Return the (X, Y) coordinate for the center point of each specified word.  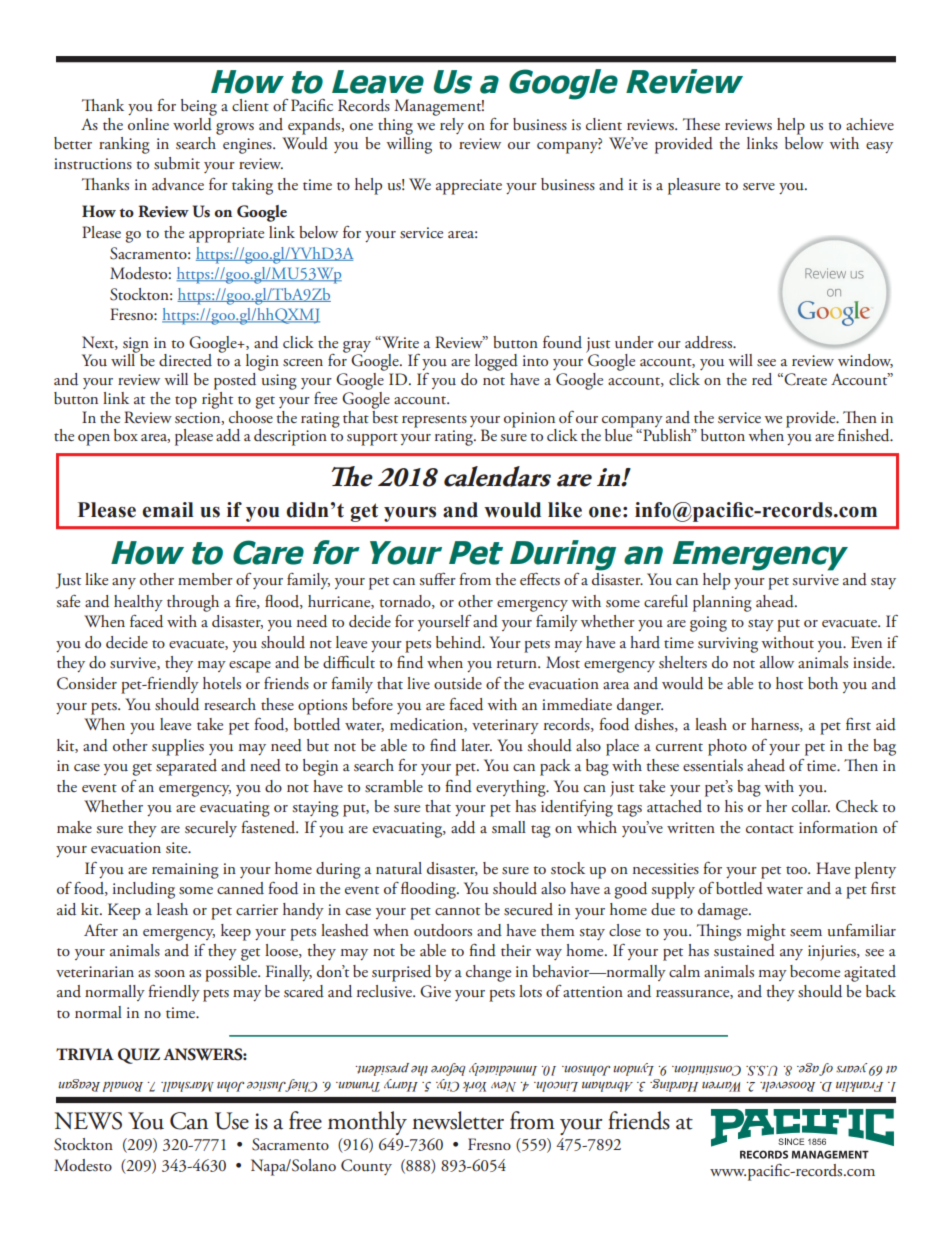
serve (759, 186)
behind (460, 642)
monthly (367, 1123)
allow (777, 662)
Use (232, 1121)
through (193, 603)
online (148, 124)
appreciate (469, 187)
